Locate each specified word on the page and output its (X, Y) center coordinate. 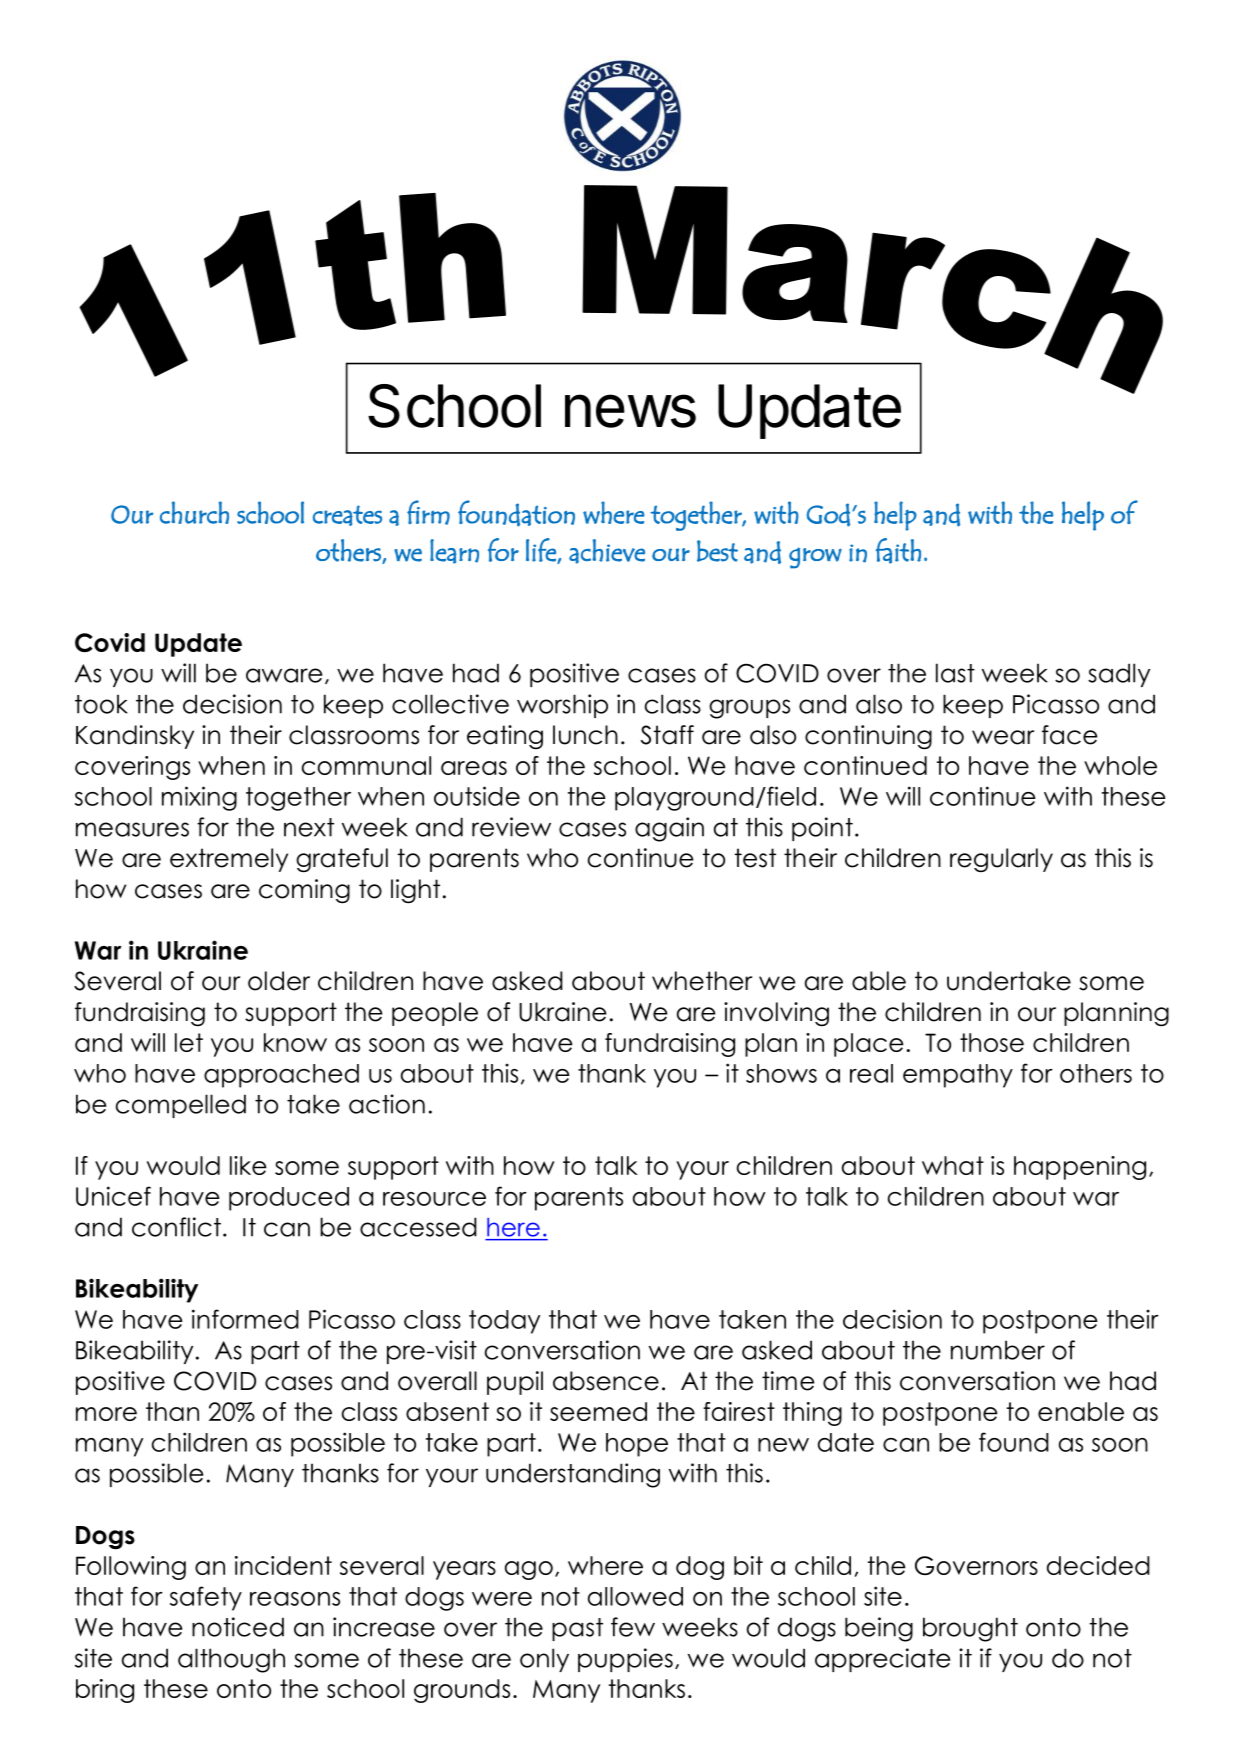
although (231, 1660)
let (189, 1042)
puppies (625, 1660)
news (630, 411)
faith (898, 551)
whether (702, 981)
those (992, 1042)
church (194, 512)
